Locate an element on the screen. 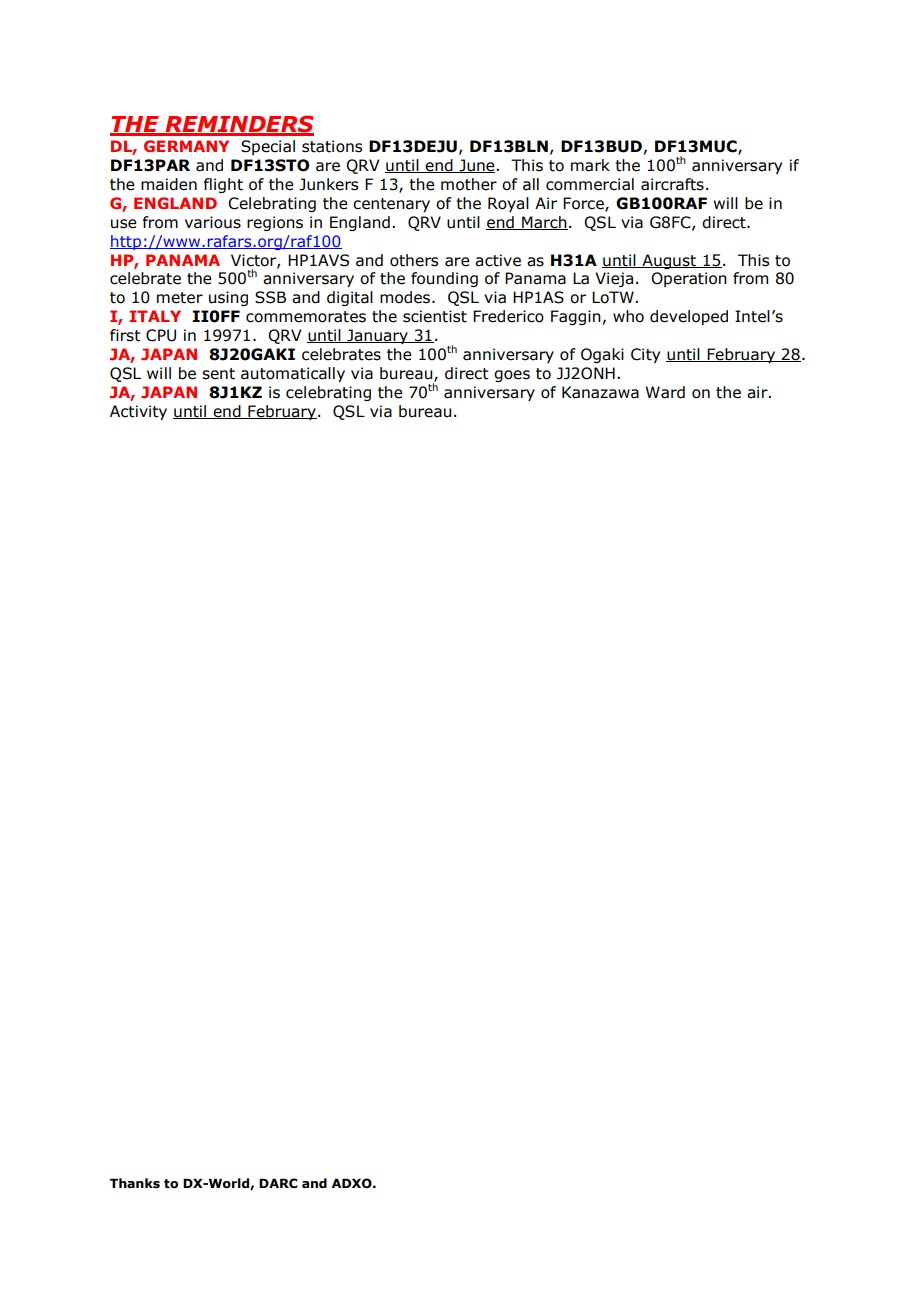 Image resolution: width=924 pixels, height=1308 pixels. Ward is located at coordinates (665, 392).
